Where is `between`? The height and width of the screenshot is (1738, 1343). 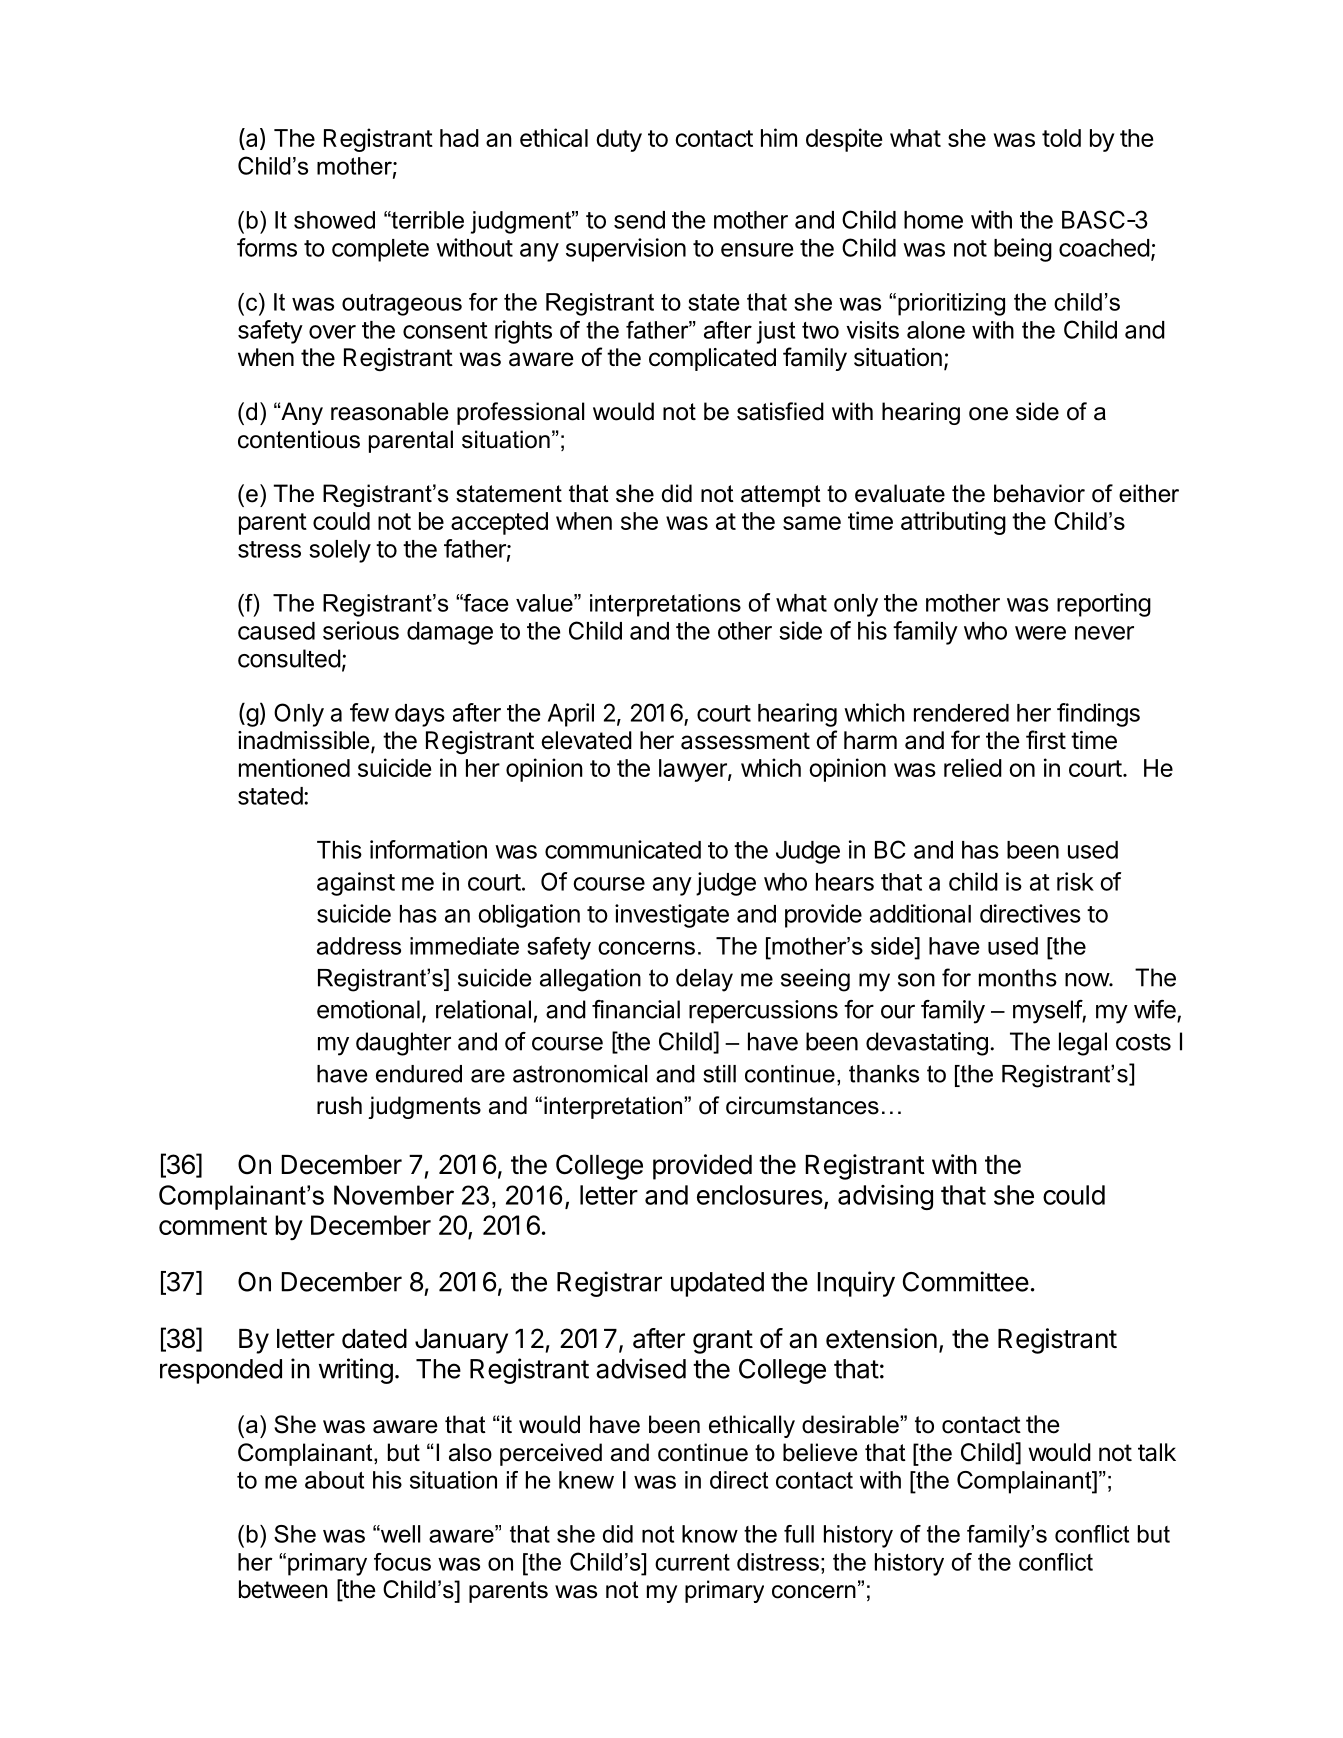 between is located at coordinates (283, 1589).
